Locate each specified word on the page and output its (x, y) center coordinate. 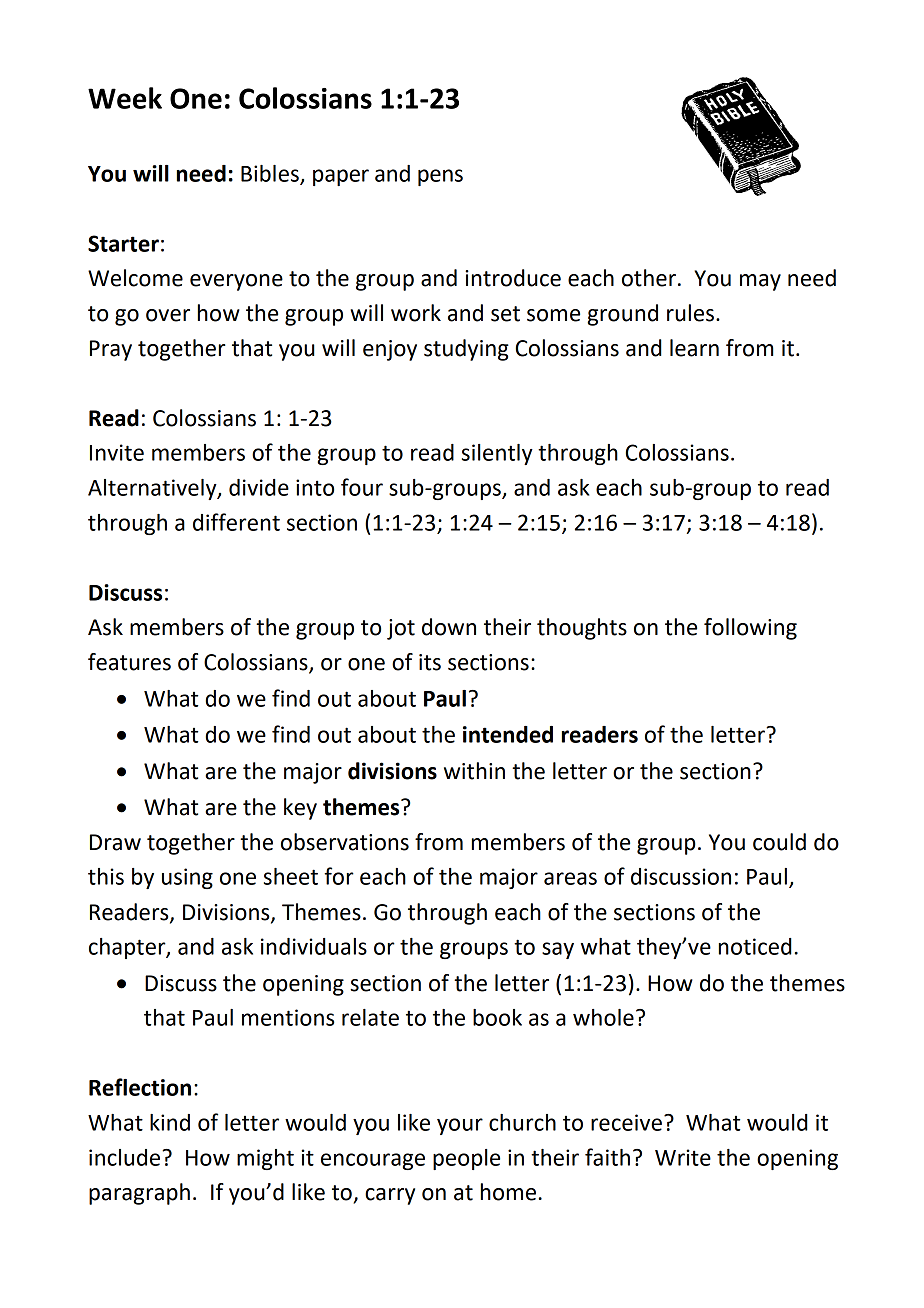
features (129, 662)
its (430, 662)
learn (694, 348)
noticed (755, 946)
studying (466, 350)
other (649, 278)
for (339, 876)
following (750, 629)
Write (683, 1157)
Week (125, 98)
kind (170, 1122)
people (466, 1159)
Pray (111, 350)
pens (440, 177)
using (187, 878)
